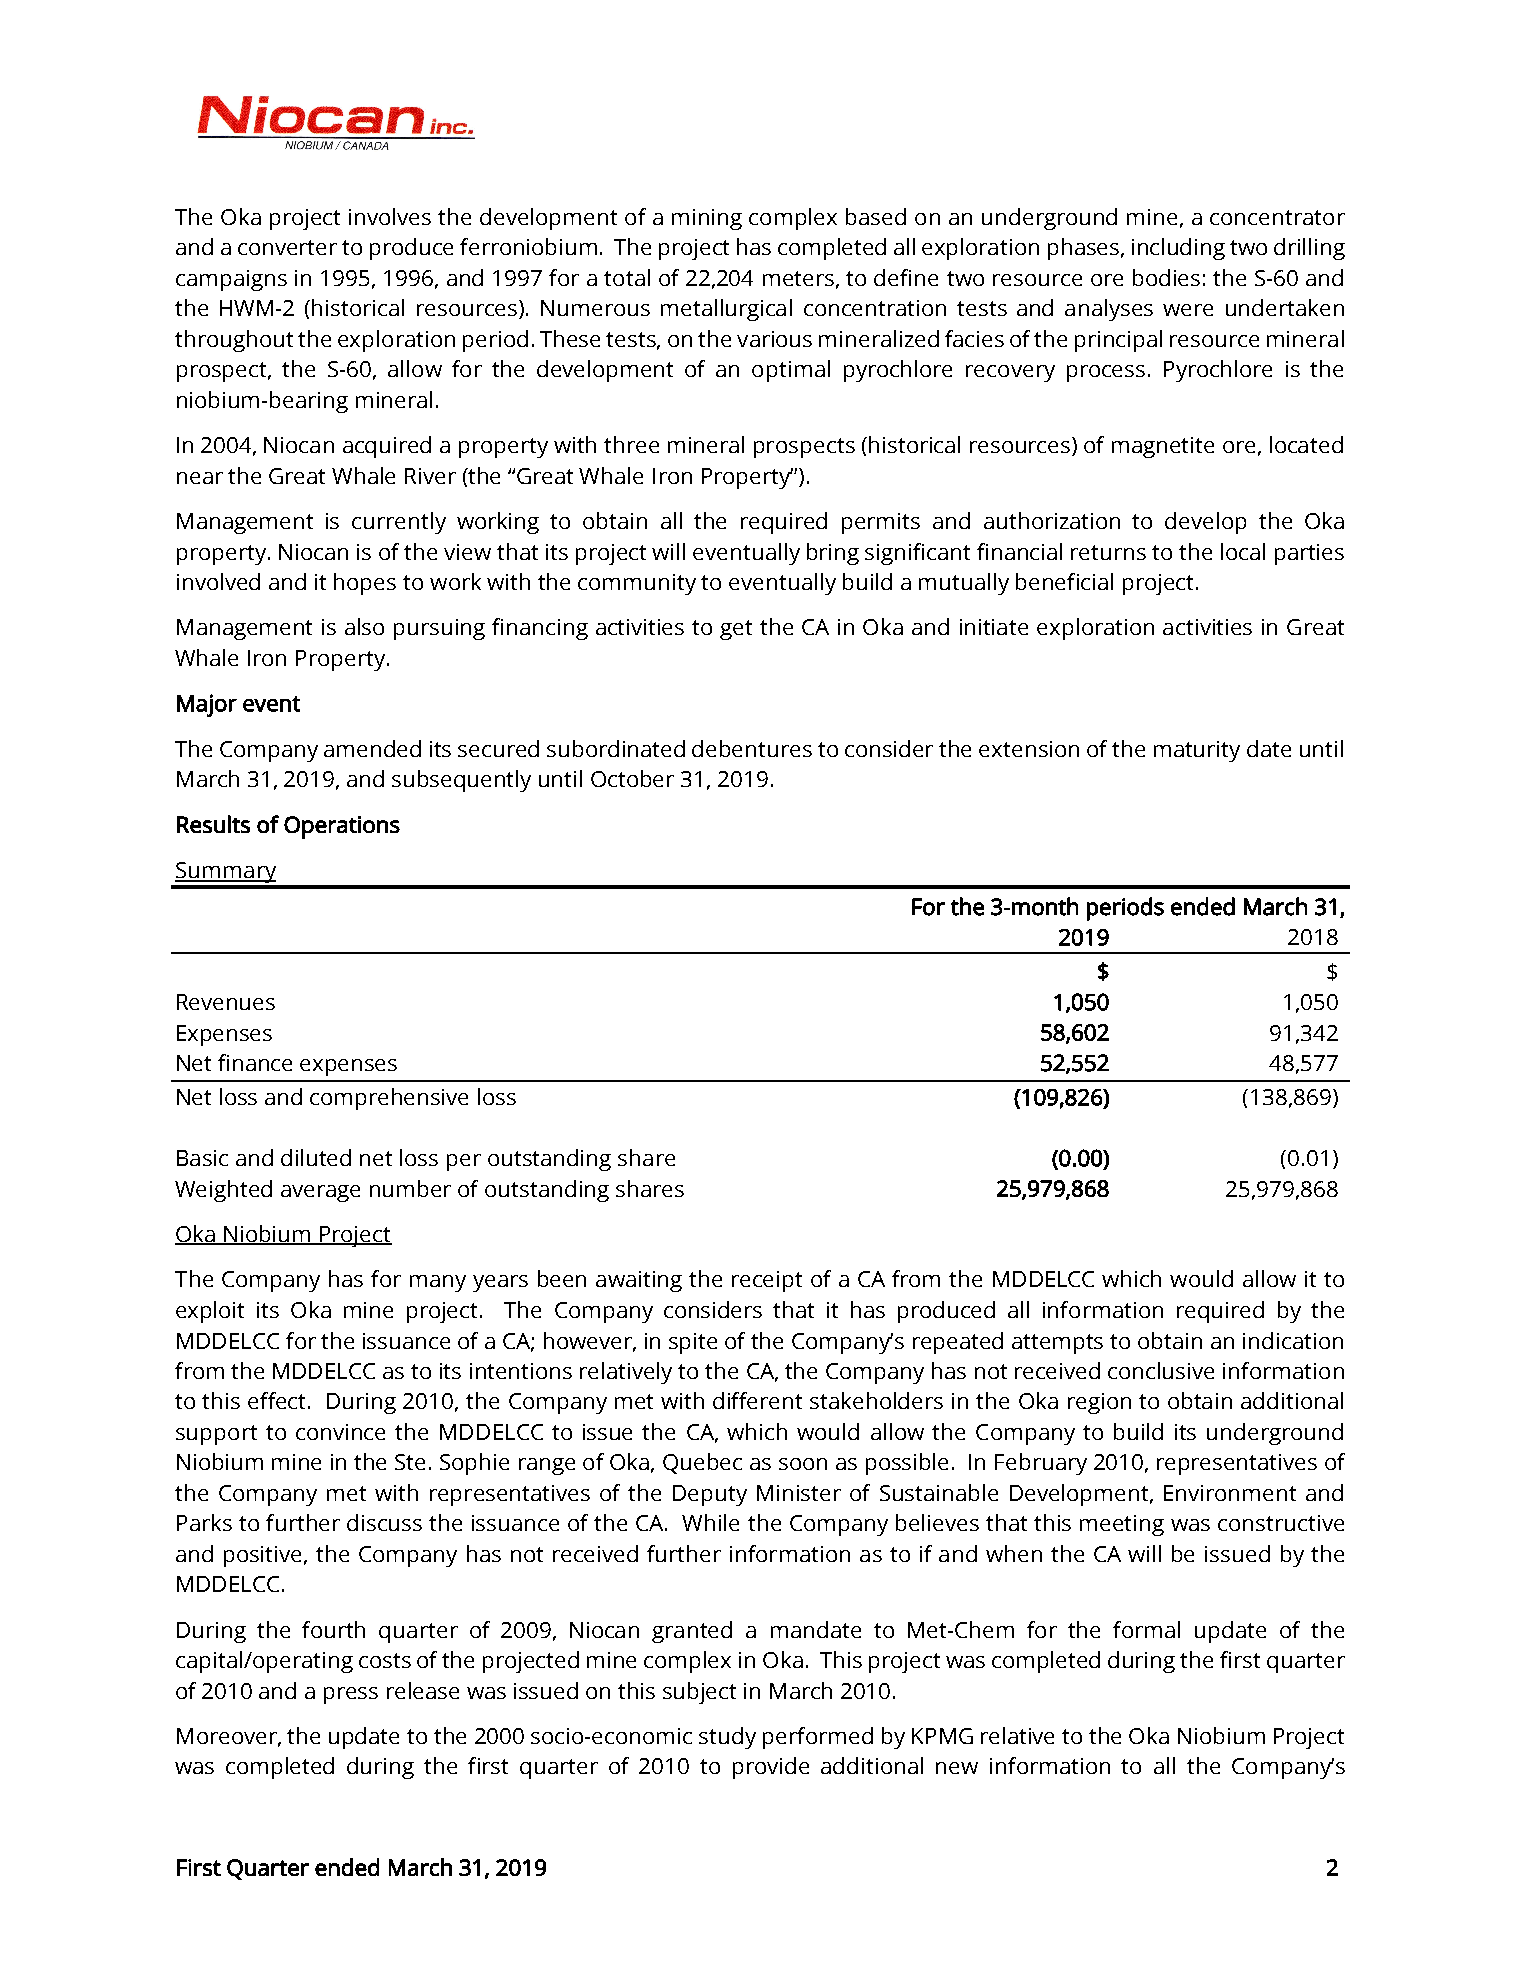 Image resolution: width=1522 pixels, height=1970 pixels. I want to click on metallurgical, so click(726, 310).
